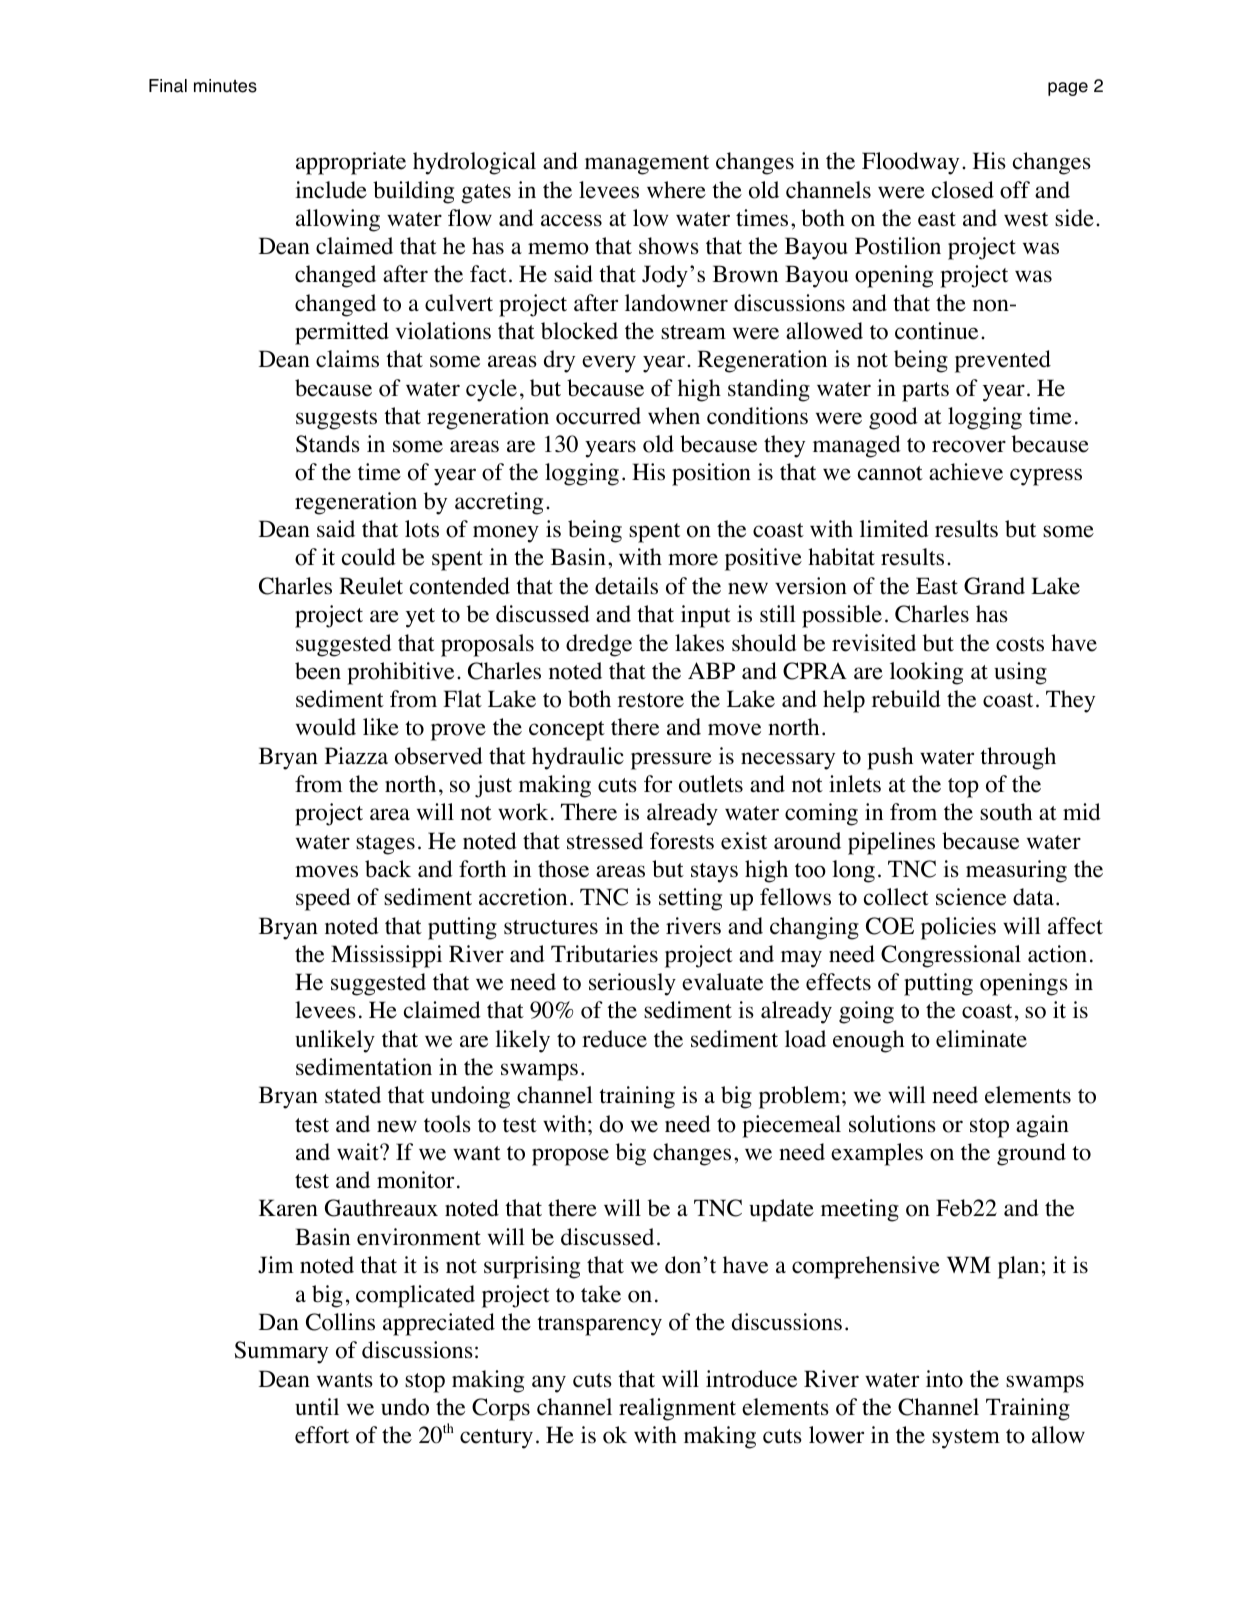  What do you see at coordinates (317, 1407) in the image?
I see `until` at bounding box center [317, 1407].
